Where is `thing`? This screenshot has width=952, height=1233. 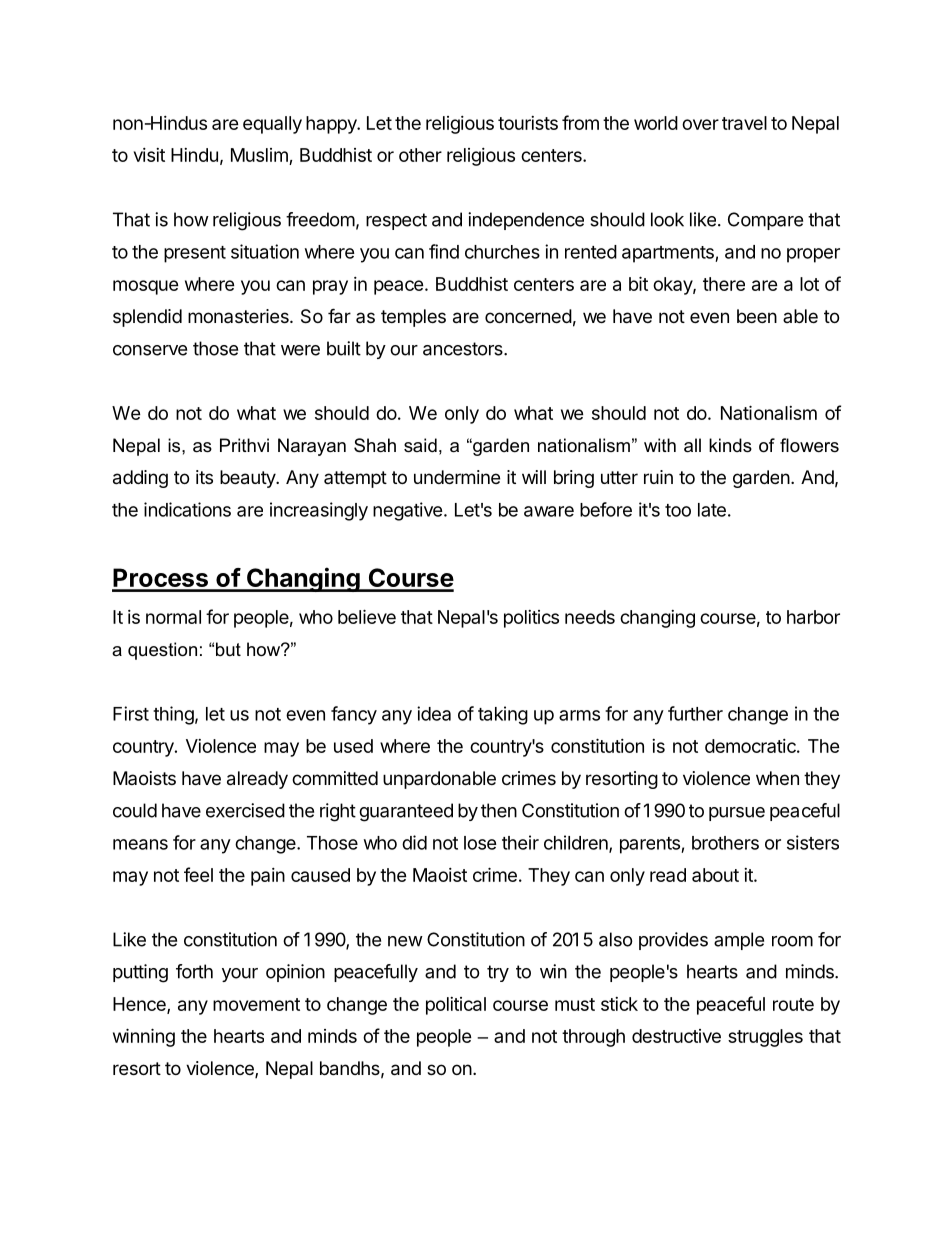 thing is located at coordinates (173, 715).
